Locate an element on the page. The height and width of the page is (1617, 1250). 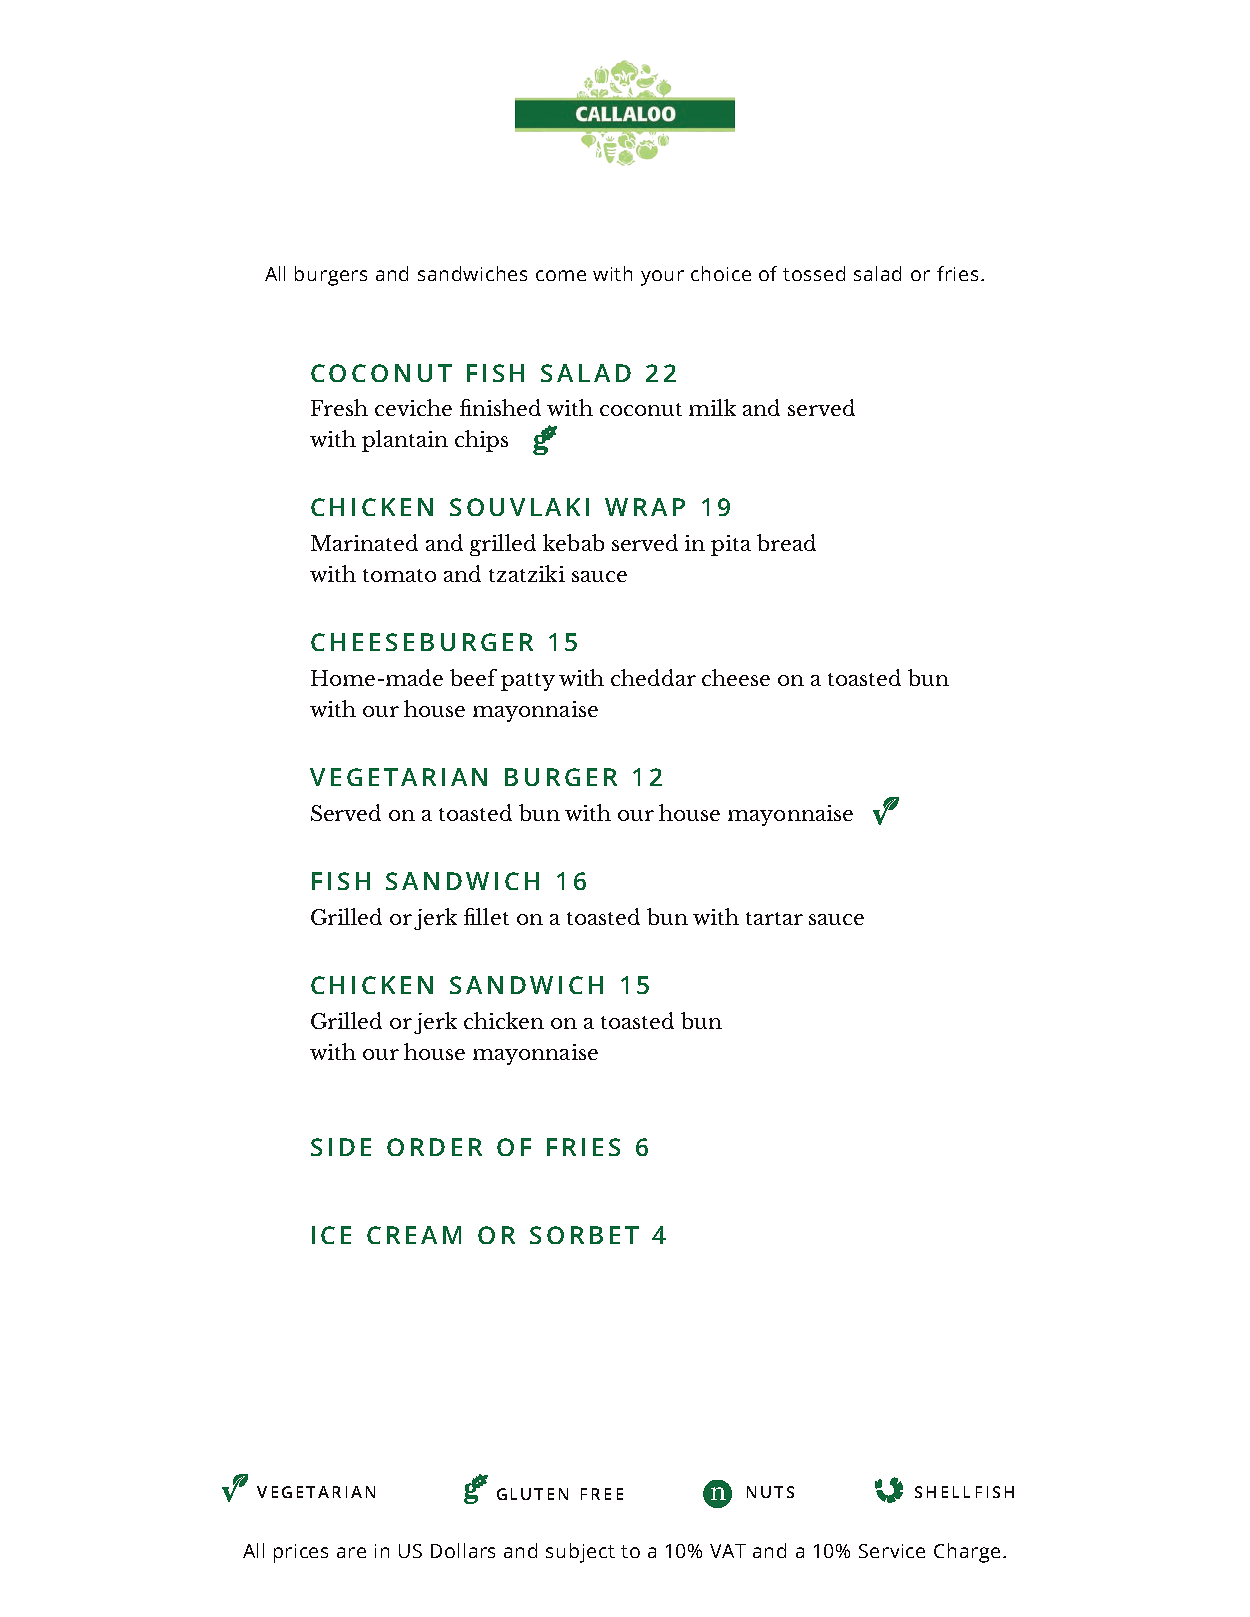
fillet is located at coordinates (486, 916).
